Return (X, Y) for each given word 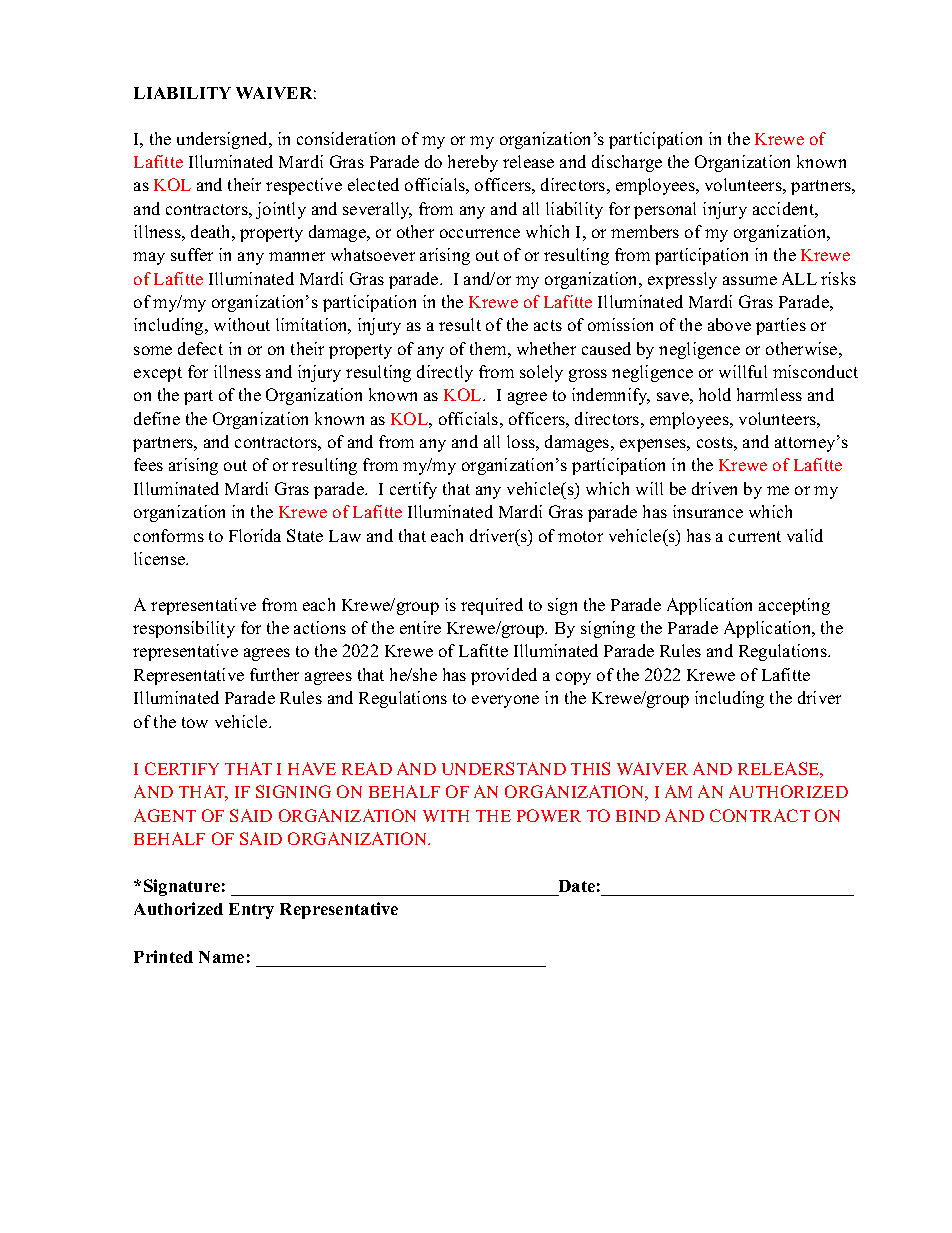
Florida (255, 535)
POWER (549, 815)
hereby (473, 163)
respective (304, 186)
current (755, 536)
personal (665, 210)
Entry (251, 911)
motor (580, 536)
